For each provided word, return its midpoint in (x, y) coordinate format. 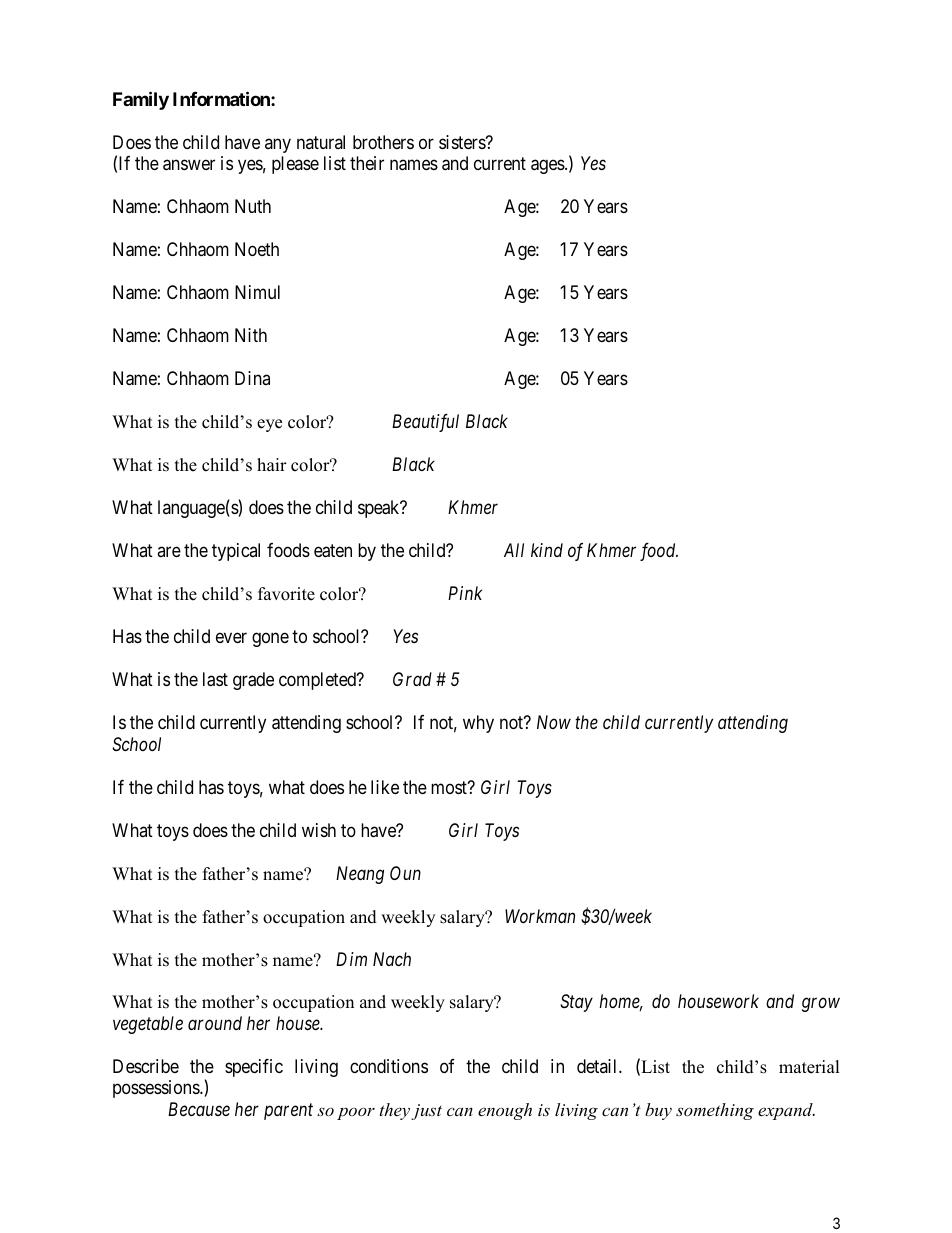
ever (231, 638)
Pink (465, 593)
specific (254, 1068)
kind (547, 550)
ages (548, 167)
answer (189, 165)
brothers (383, 142)
